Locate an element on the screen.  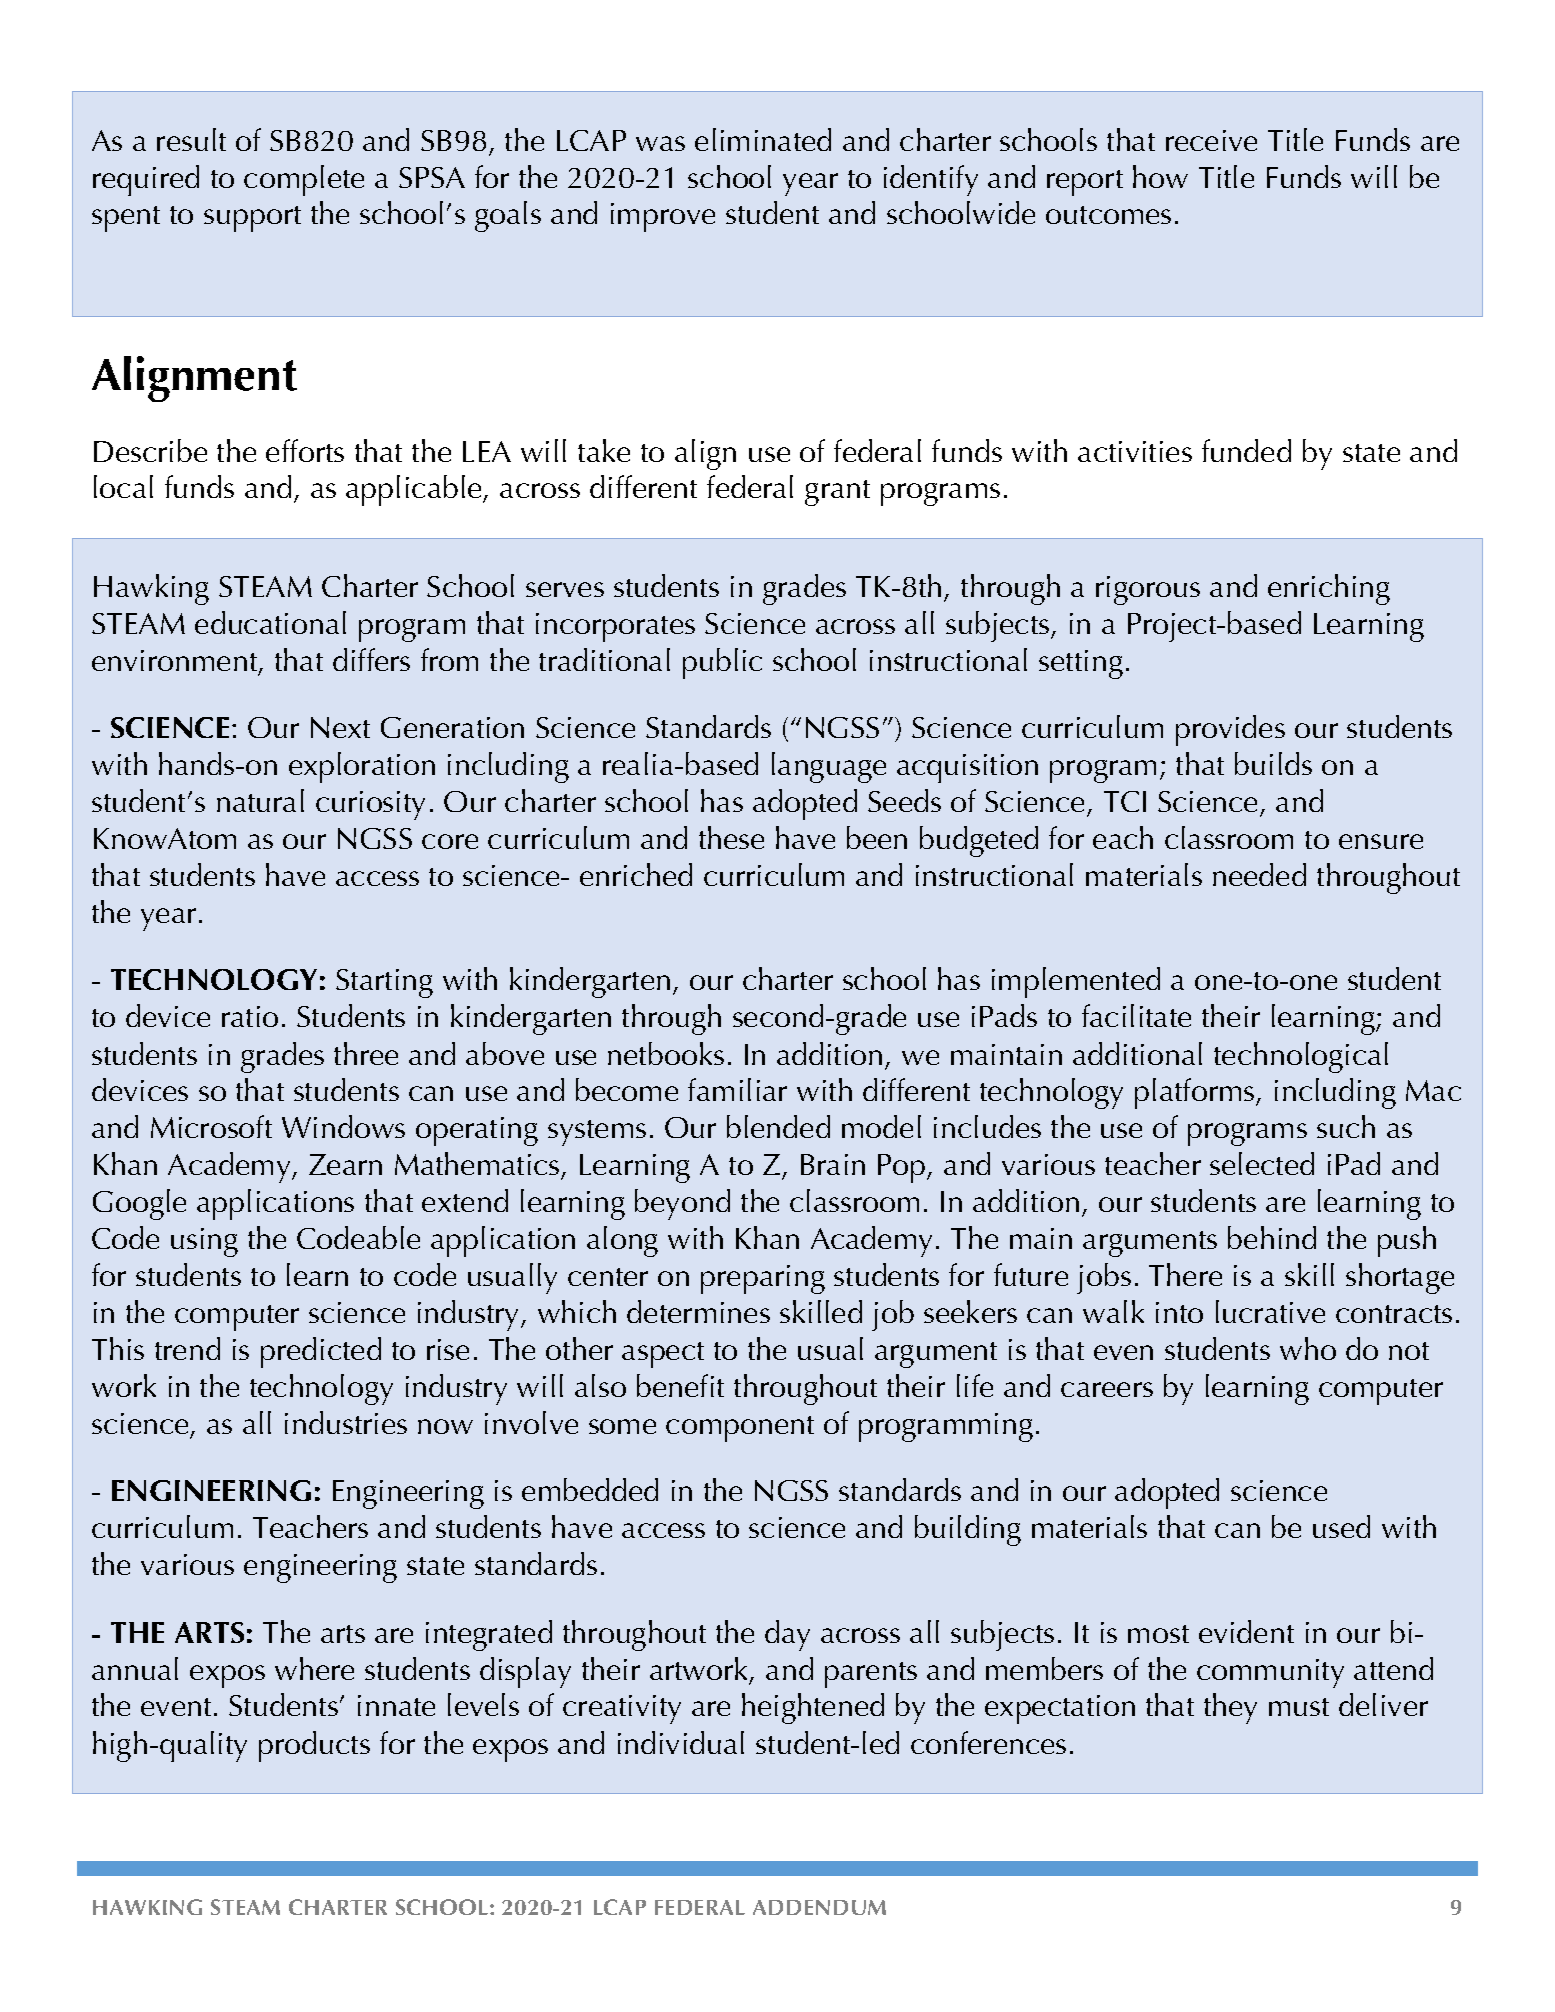
products is located at coordinates (314, 1746).
